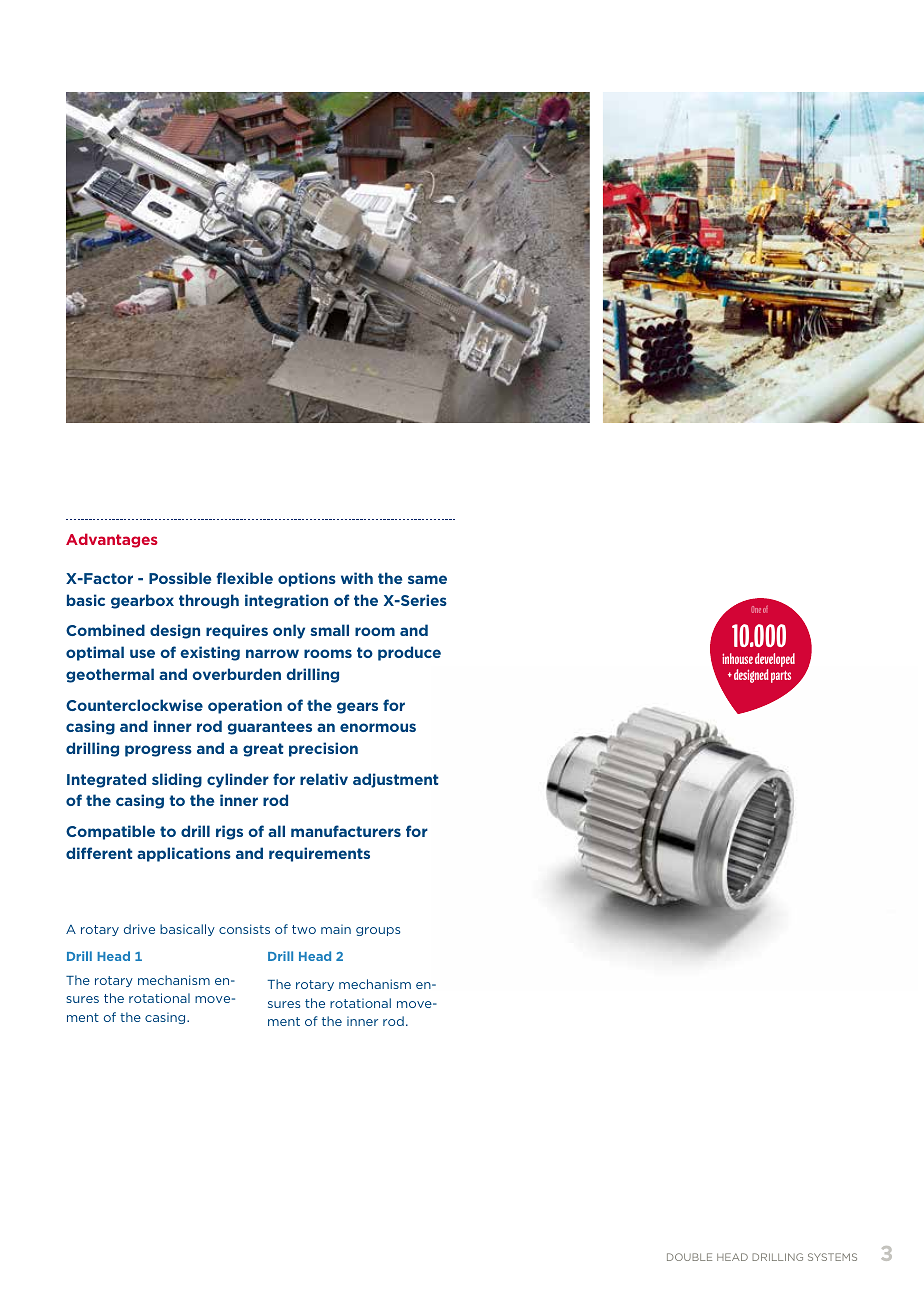  What do you see at coordinates (304, 929) in the document?
I see `two` at bounding box center [304, 929].
